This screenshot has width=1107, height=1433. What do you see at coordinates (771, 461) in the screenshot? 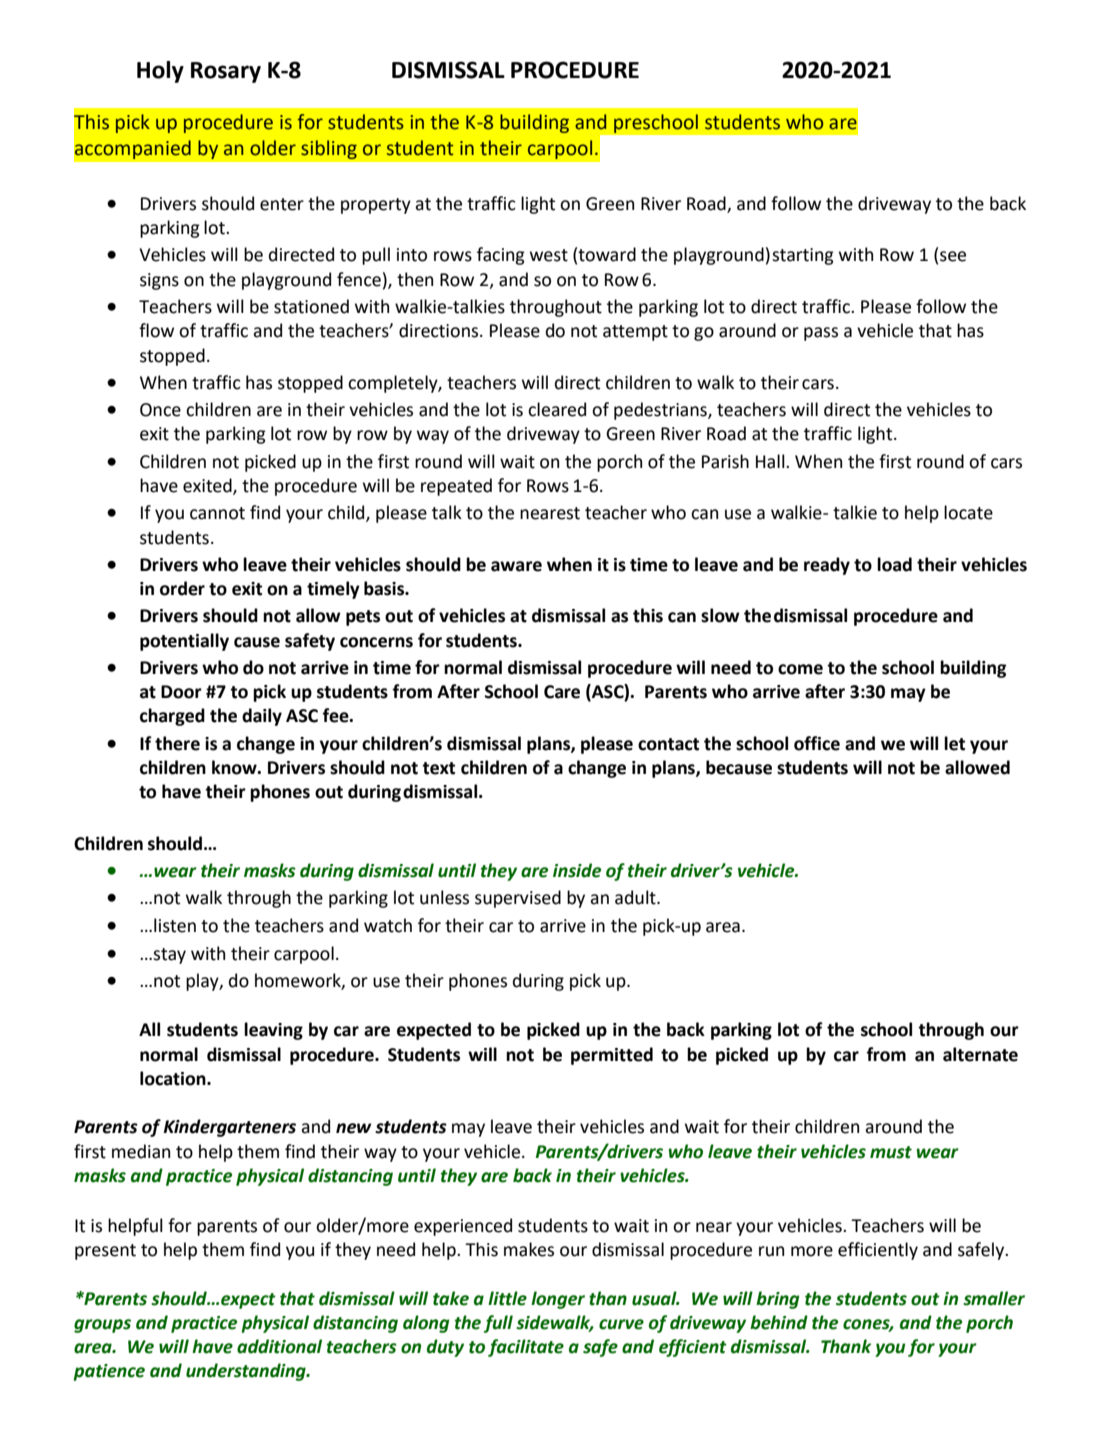
I see `Hall` at bounding box center [771, 461].
